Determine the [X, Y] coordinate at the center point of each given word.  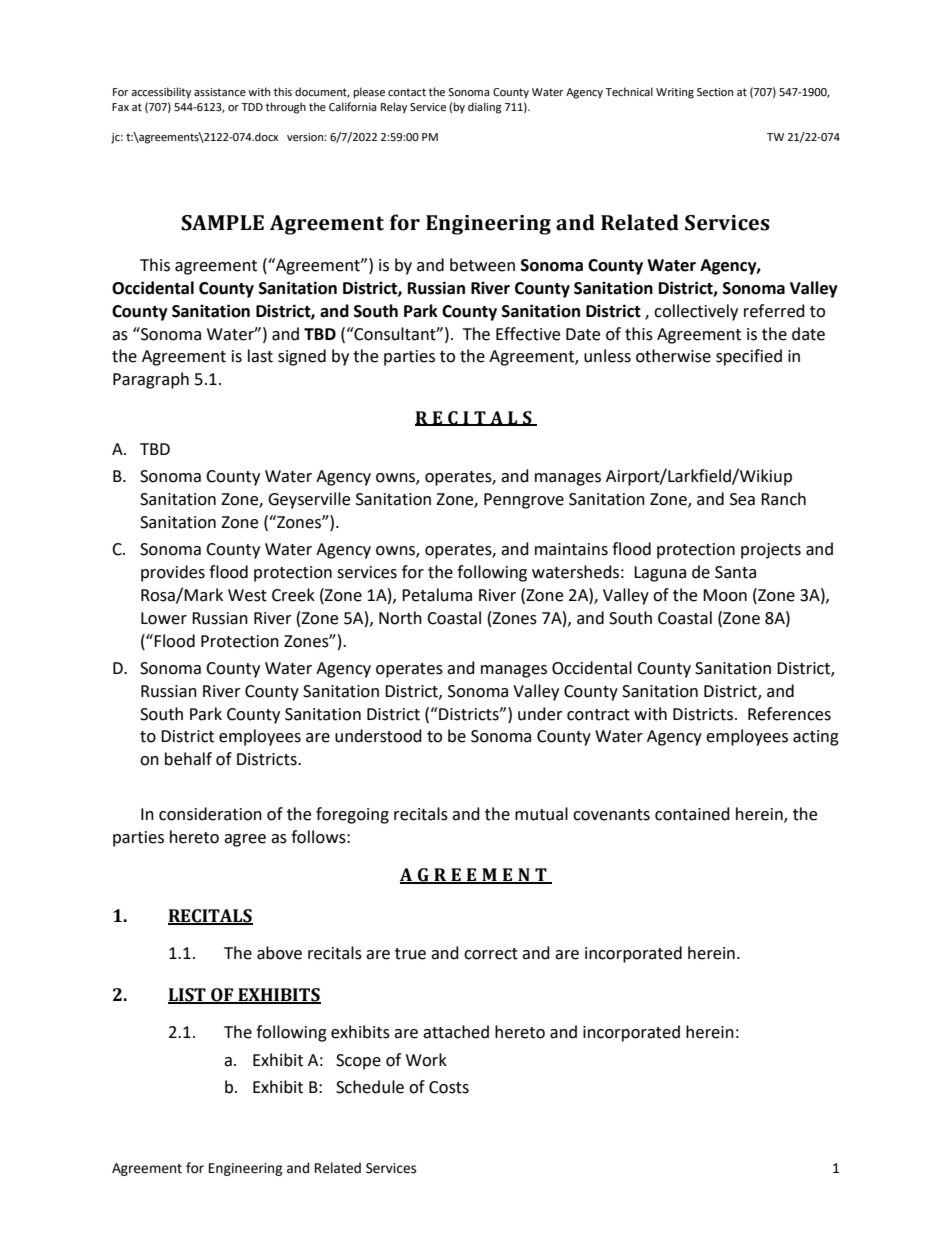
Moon [725, 595]
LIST [188, 996]
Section [715, 92]
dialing [485, 108]
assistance [220, 92]
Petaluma [437, 595]
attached [456, 1032]
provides [173, 573]
